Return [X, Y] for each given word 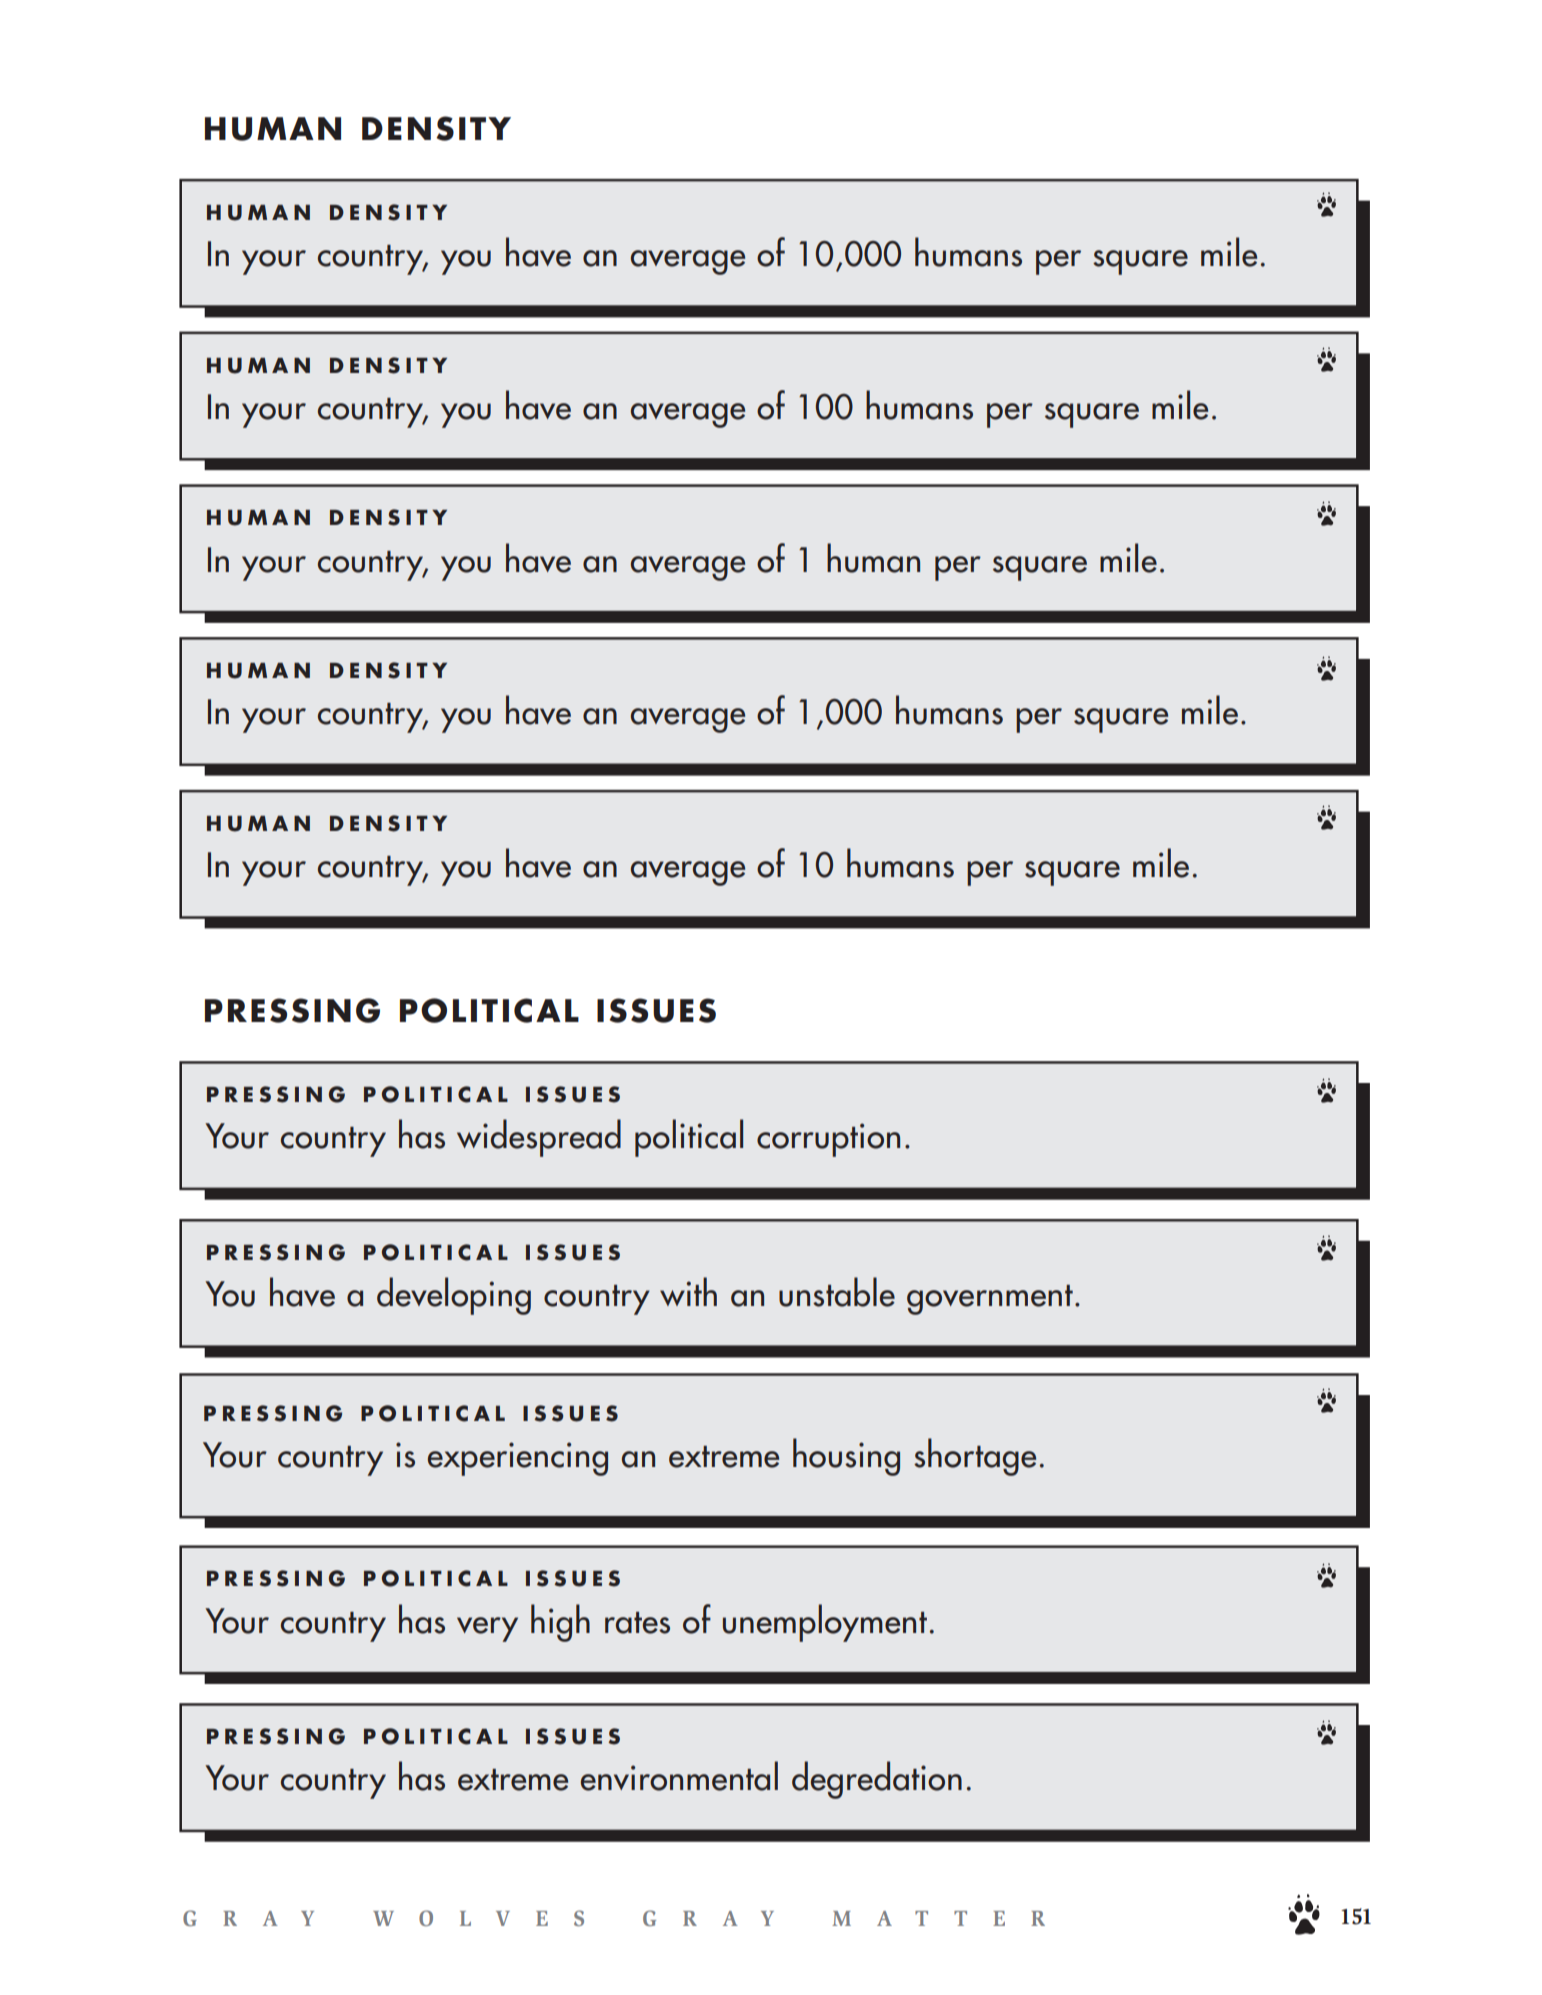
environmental [679, 1776]
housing [846, 1457]
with [688, 1291]
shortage [975, 1457]
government [990, 1300]
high [560, 1623]
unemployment [825, 1623]
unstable [837, 1292]
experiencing [518, 1459]
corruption [828, 1140]
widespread [539, 1138]
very [487, 1629]
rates [637, 1623]
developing [454, 1296]
